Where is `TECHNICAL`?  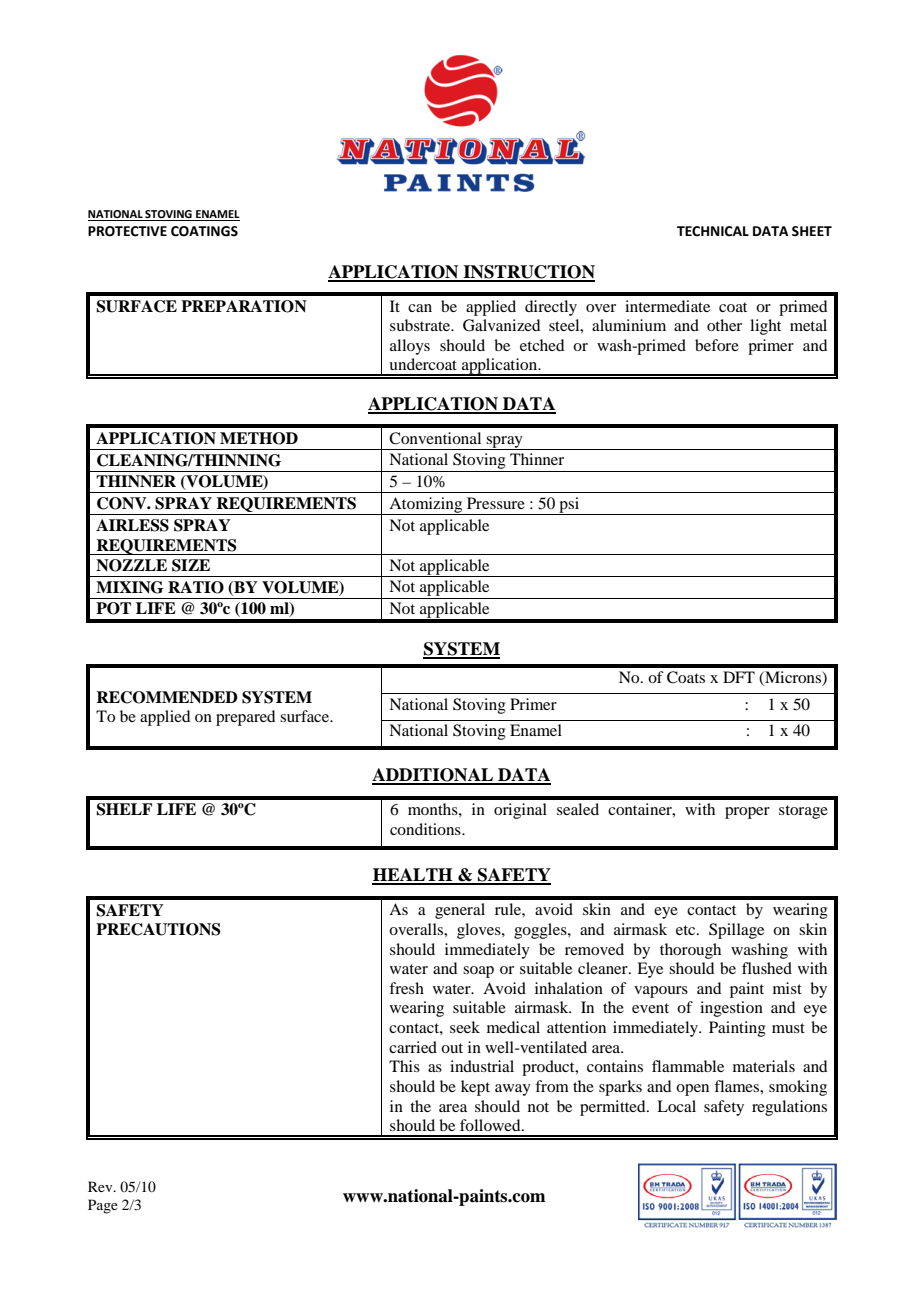
TECHNICAL is located at coordinates (713, 231).
